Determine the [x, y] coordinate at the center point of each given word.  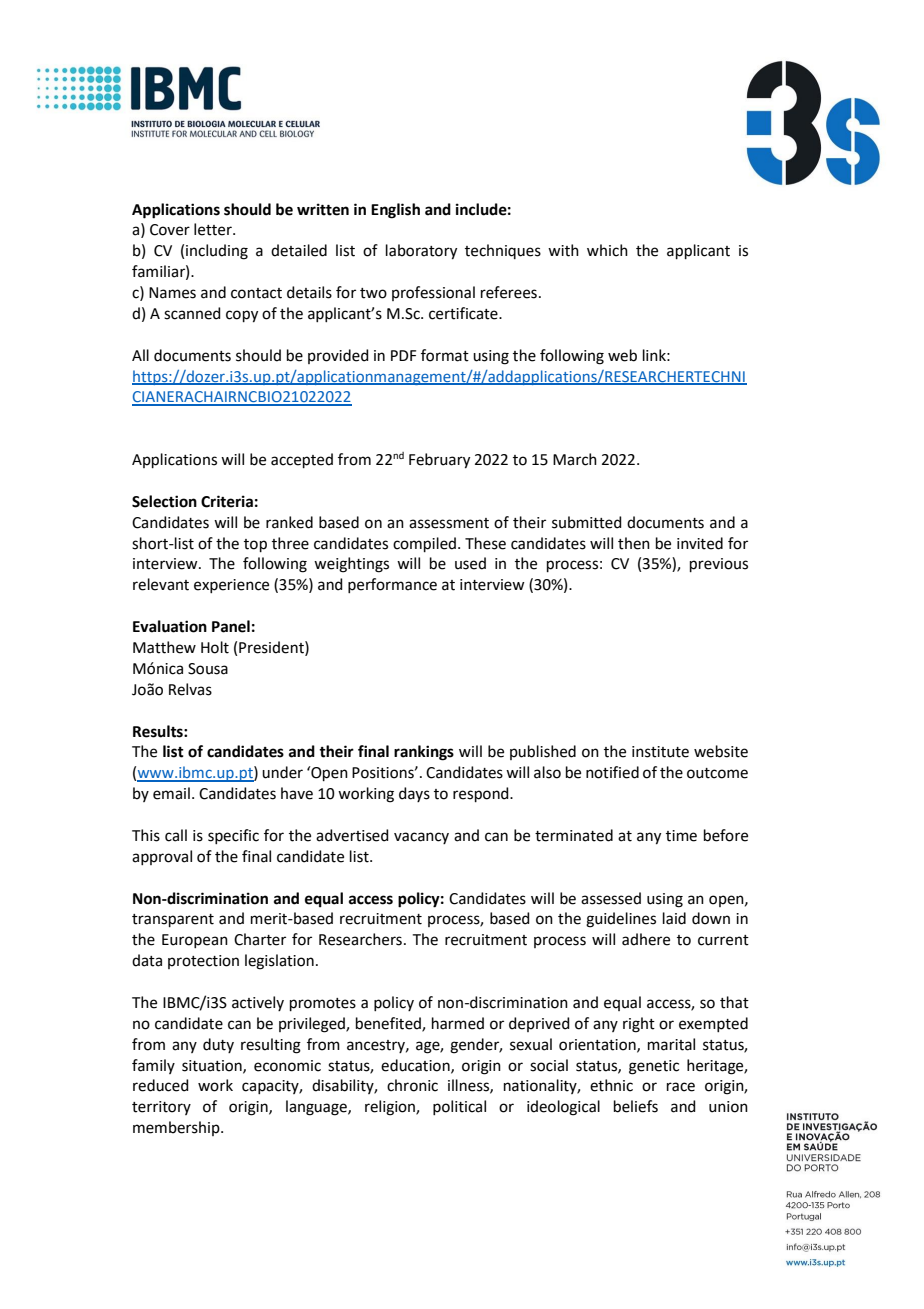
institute [660, 752]
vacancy [421, 838]
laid [674, 918]
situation [213, 1066]
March [575, 459]
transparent [173, 920]
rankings [424, 753]
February [439, 461]
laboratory [421, 252]
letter [214, 229]
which [607, 250]
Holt [215, 647]
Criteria [227, 501]
